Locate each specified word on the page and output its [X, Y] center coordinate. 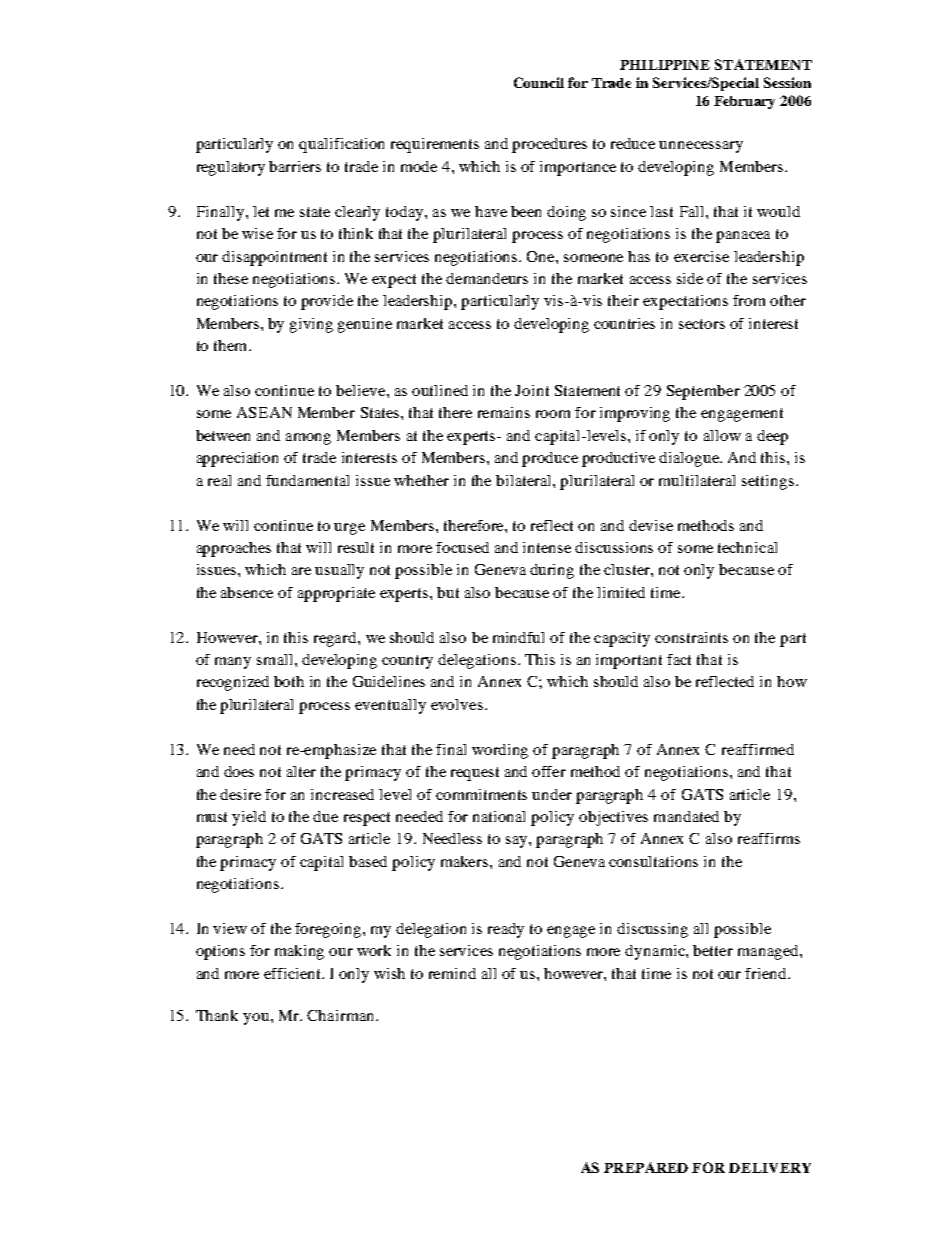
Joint [532, 390]
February [744, 102]
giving [311, 325]
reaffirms [769, 838]
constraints [691, 637]
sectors [702, 324]
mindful [518, 637]
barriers [295, 166]
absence [247, 592]
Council [539, 82]
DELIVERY [770, 1168]
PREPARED [646, 1167]
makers [466, 861]
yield [249, 818]
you [256, 1019]
